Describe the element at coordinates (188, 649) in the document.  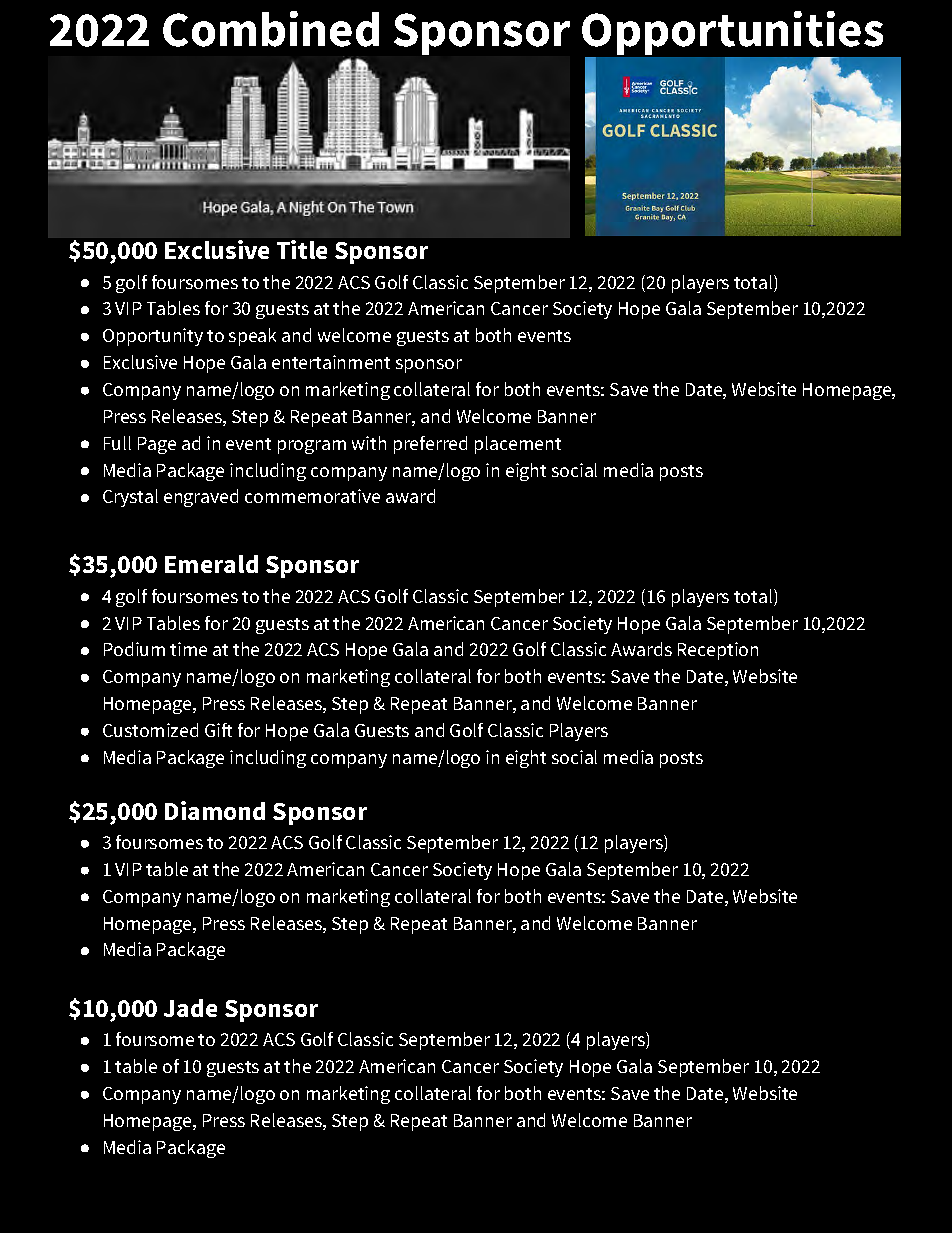
I see `time` at that location.
